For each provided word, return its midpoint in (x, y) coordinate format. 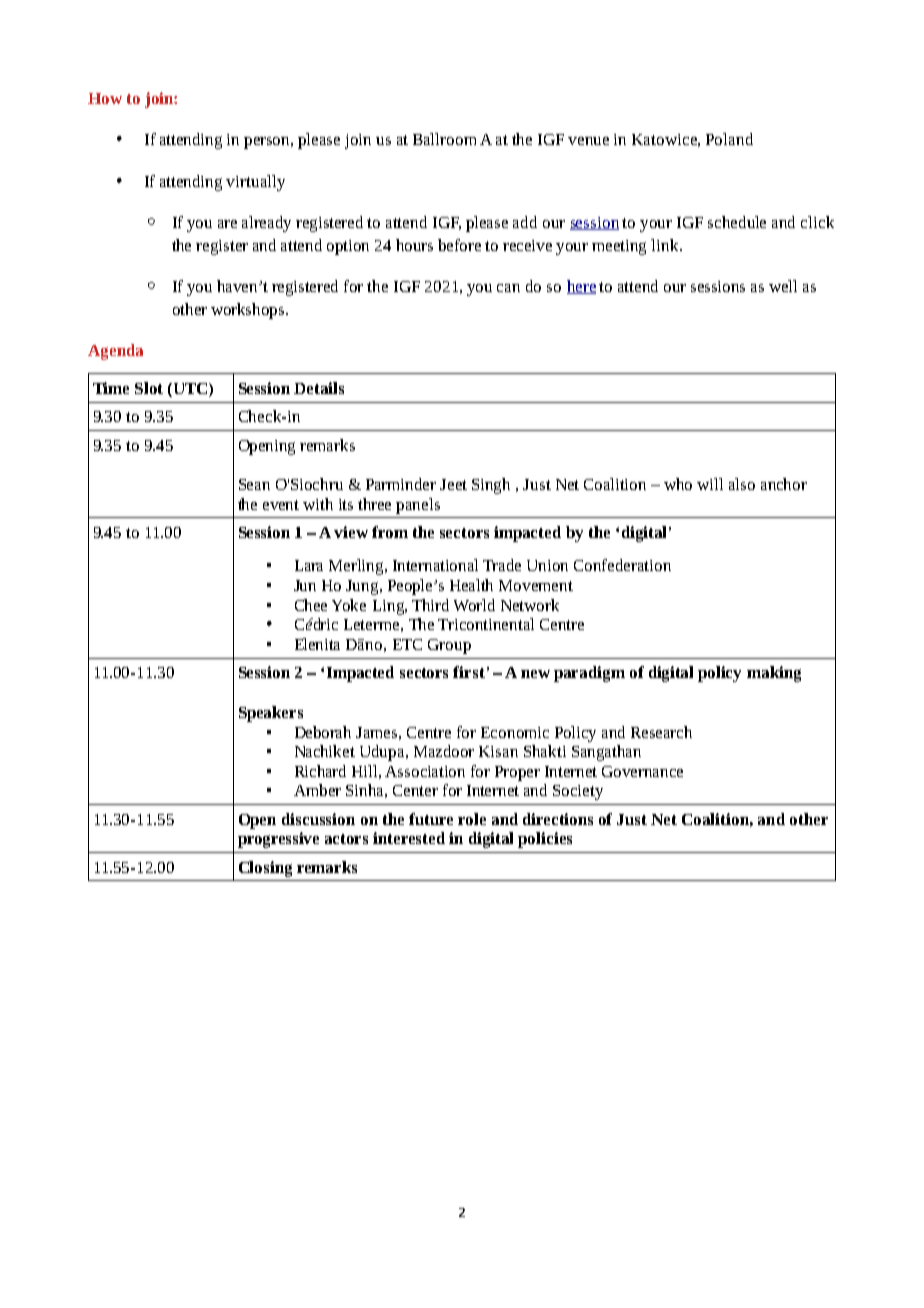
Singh (491, 486)
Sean (254, 484)
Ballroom (444, 139)
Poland (729, 139)
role (472, 819)
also (742, 484)
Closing (265, 869)
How (105, 98)
